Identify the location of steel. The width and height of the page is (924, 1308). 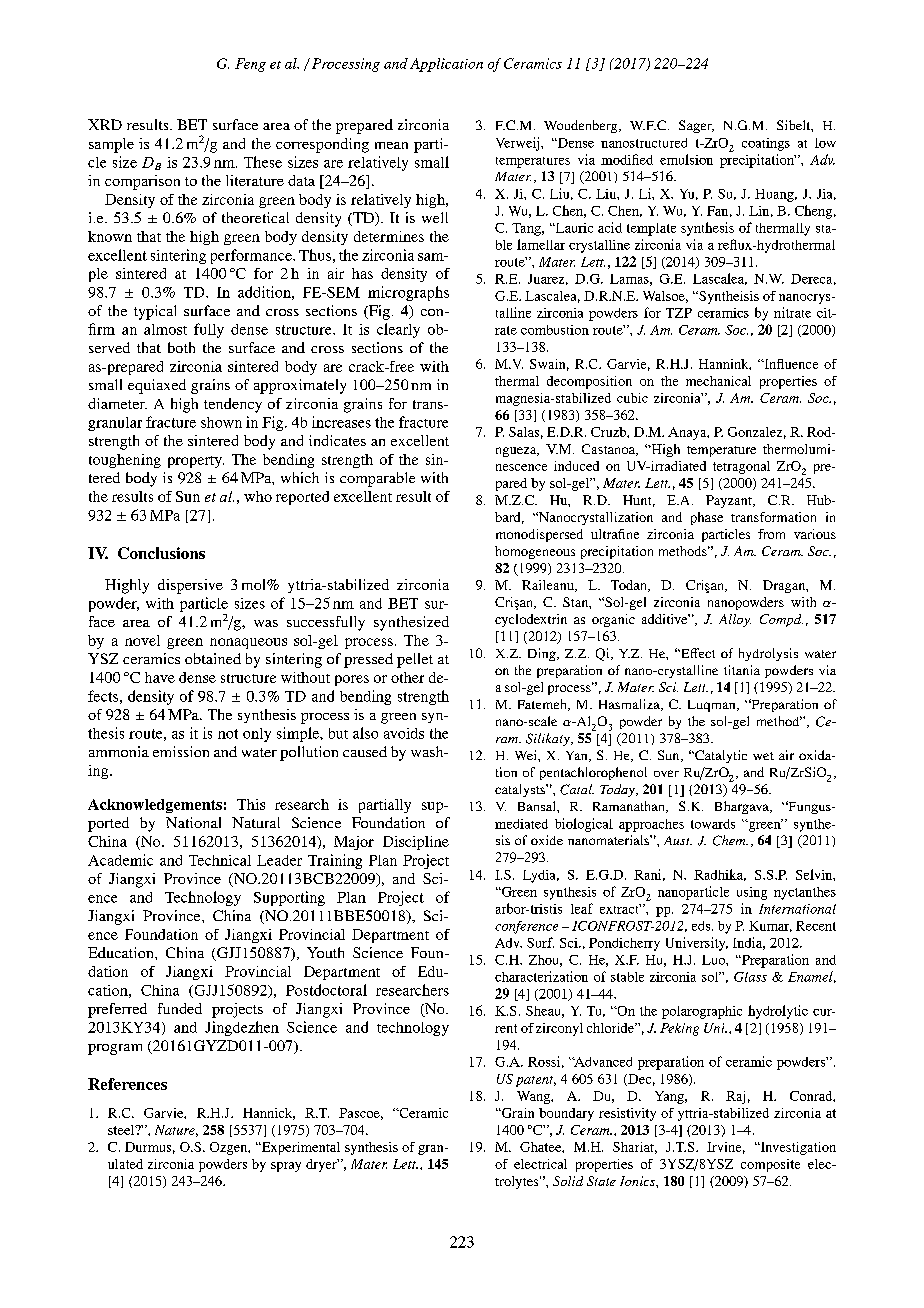
(122, 1130).
